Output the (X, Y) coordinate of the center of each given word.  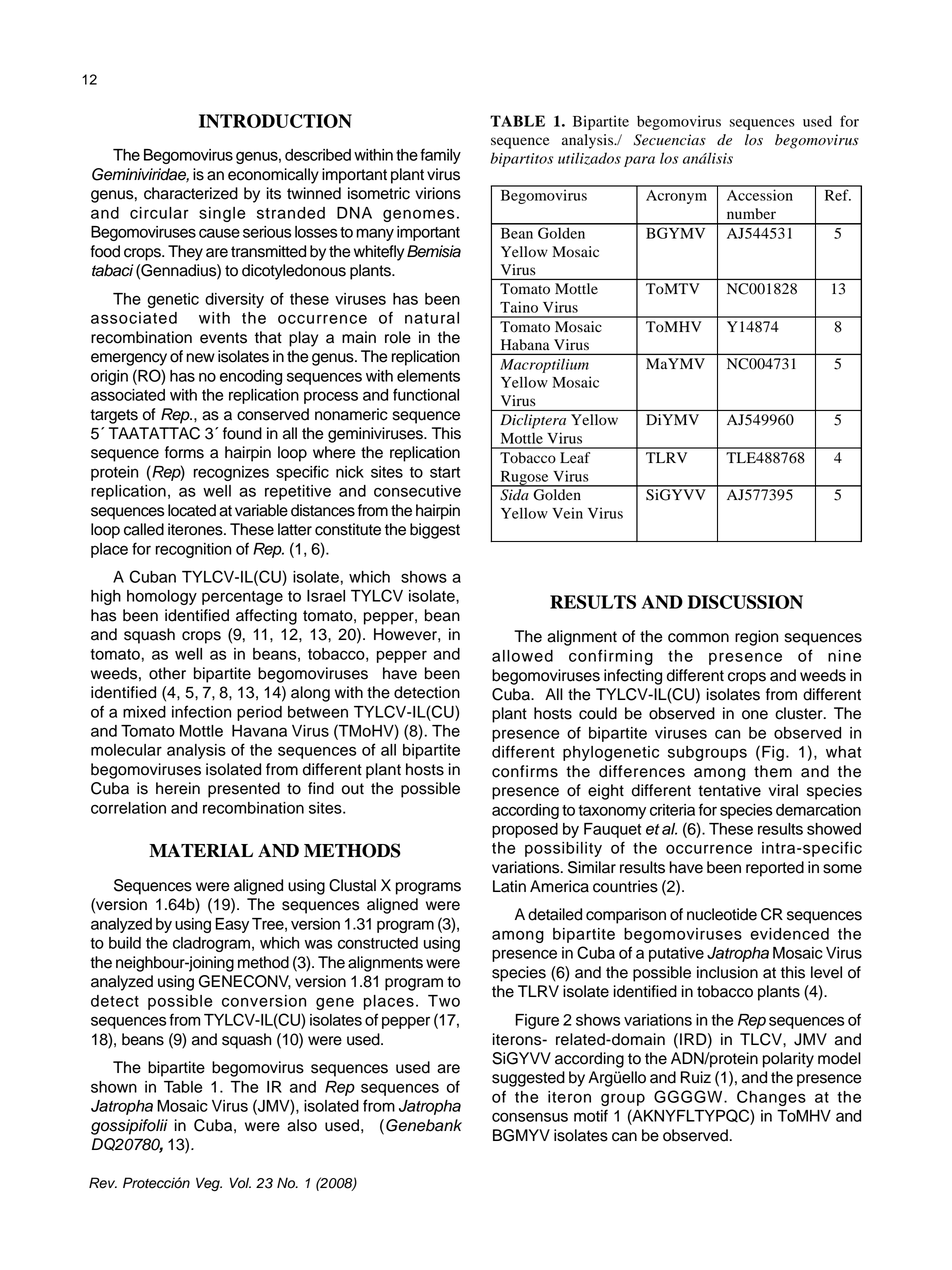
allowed (522, 656)
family (440, 156)
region (756, 638)
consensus (530, 1117)
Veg (209, 1184)
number (751, 214)
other (167, 673)
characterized (191, 193)
